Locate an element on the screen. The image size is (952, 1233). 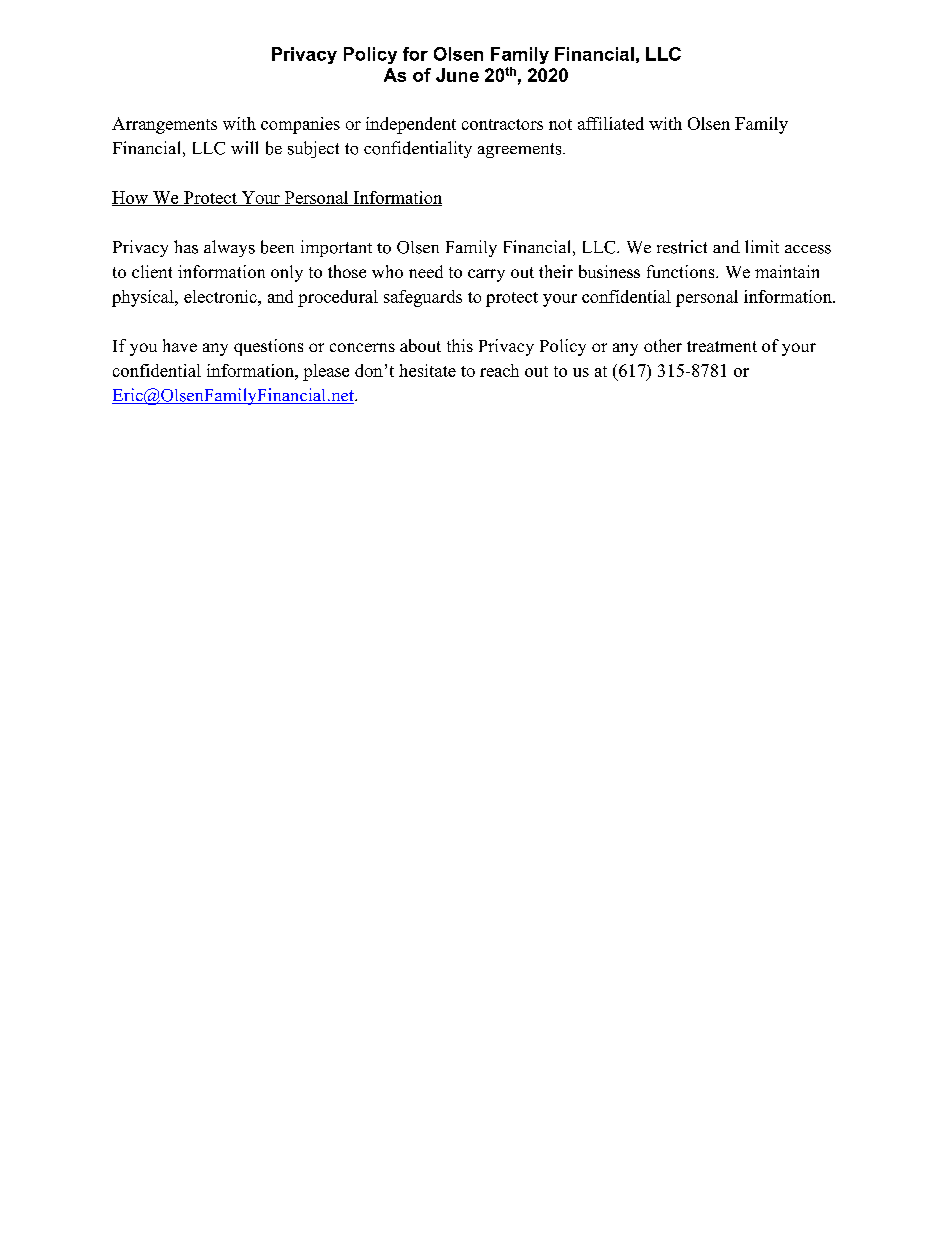
June is located at coordinates (457, 75).
